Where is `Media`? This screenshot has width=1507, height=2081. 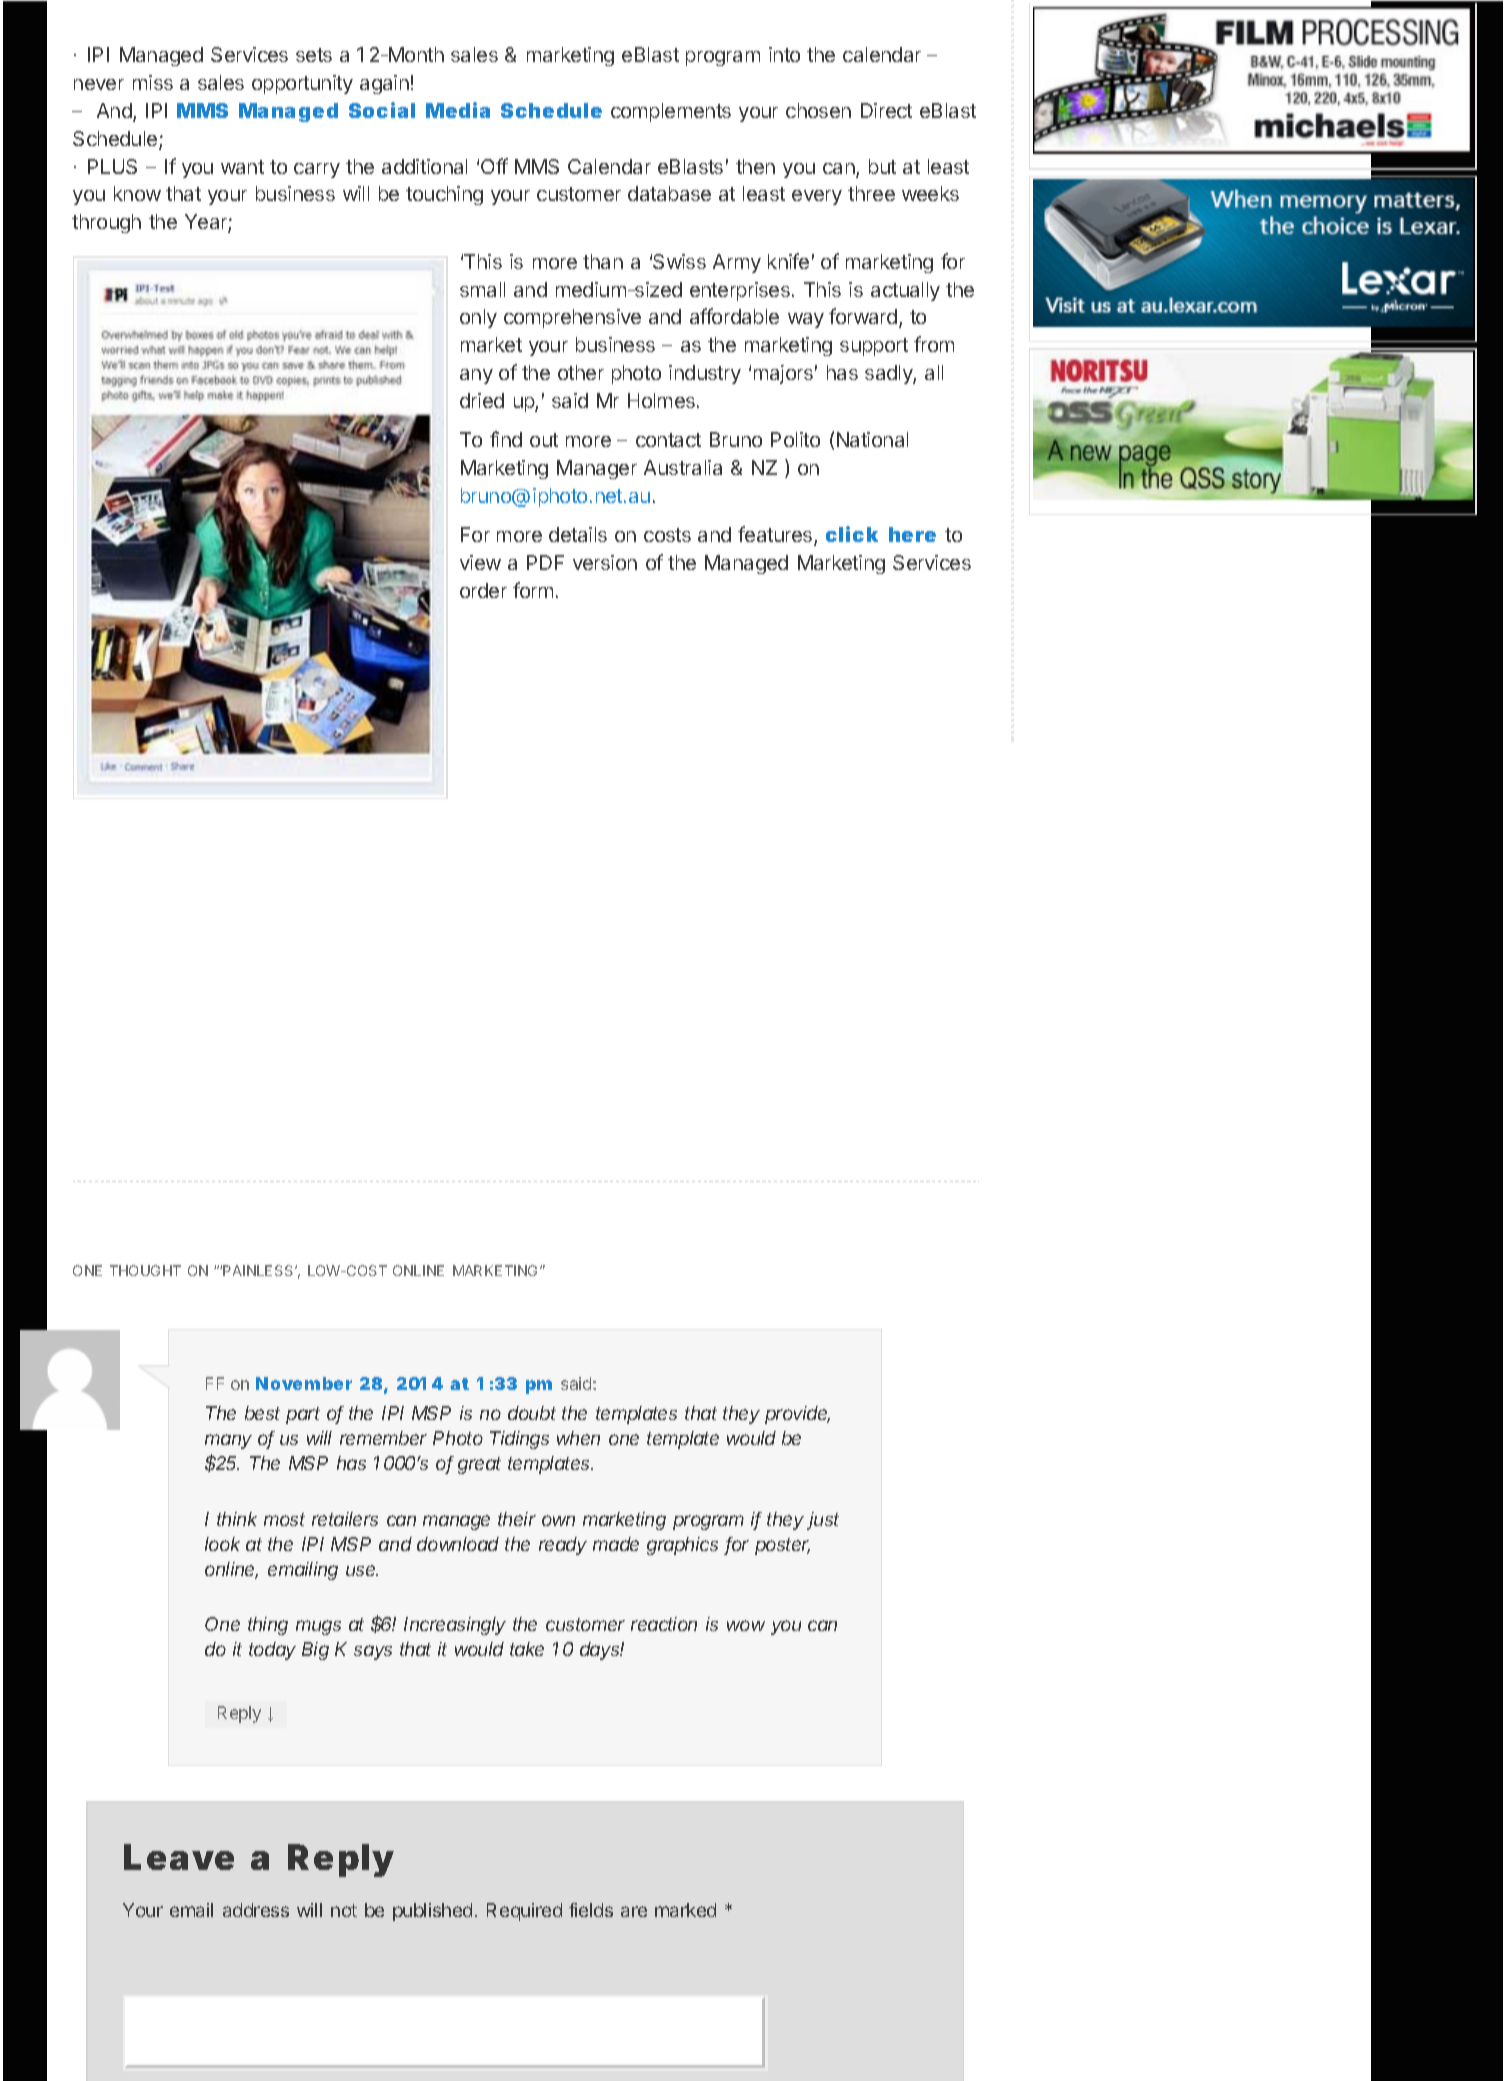 Media is located at coordinates (458, 110).
